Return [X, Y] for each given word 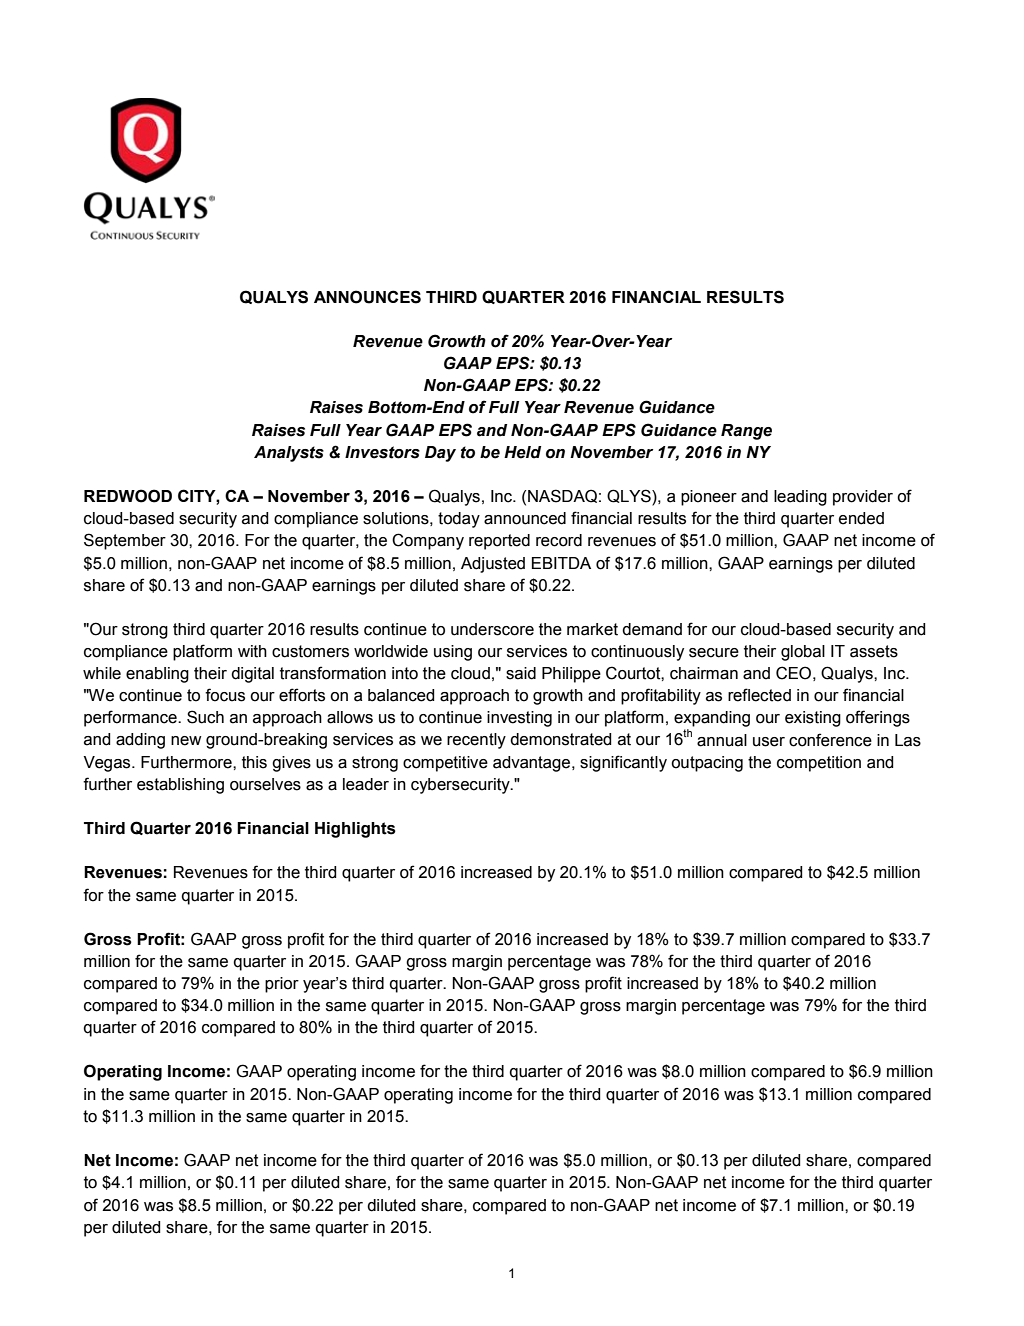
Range [746, 432]
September [125, 541]
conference [830, 740]
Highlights [355, 830]
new [186, 741]
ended [861, 518]
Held [522, 452]
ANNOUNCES [367, 297]
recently [476, 741]
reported [499, 542]
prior [282, 985]
